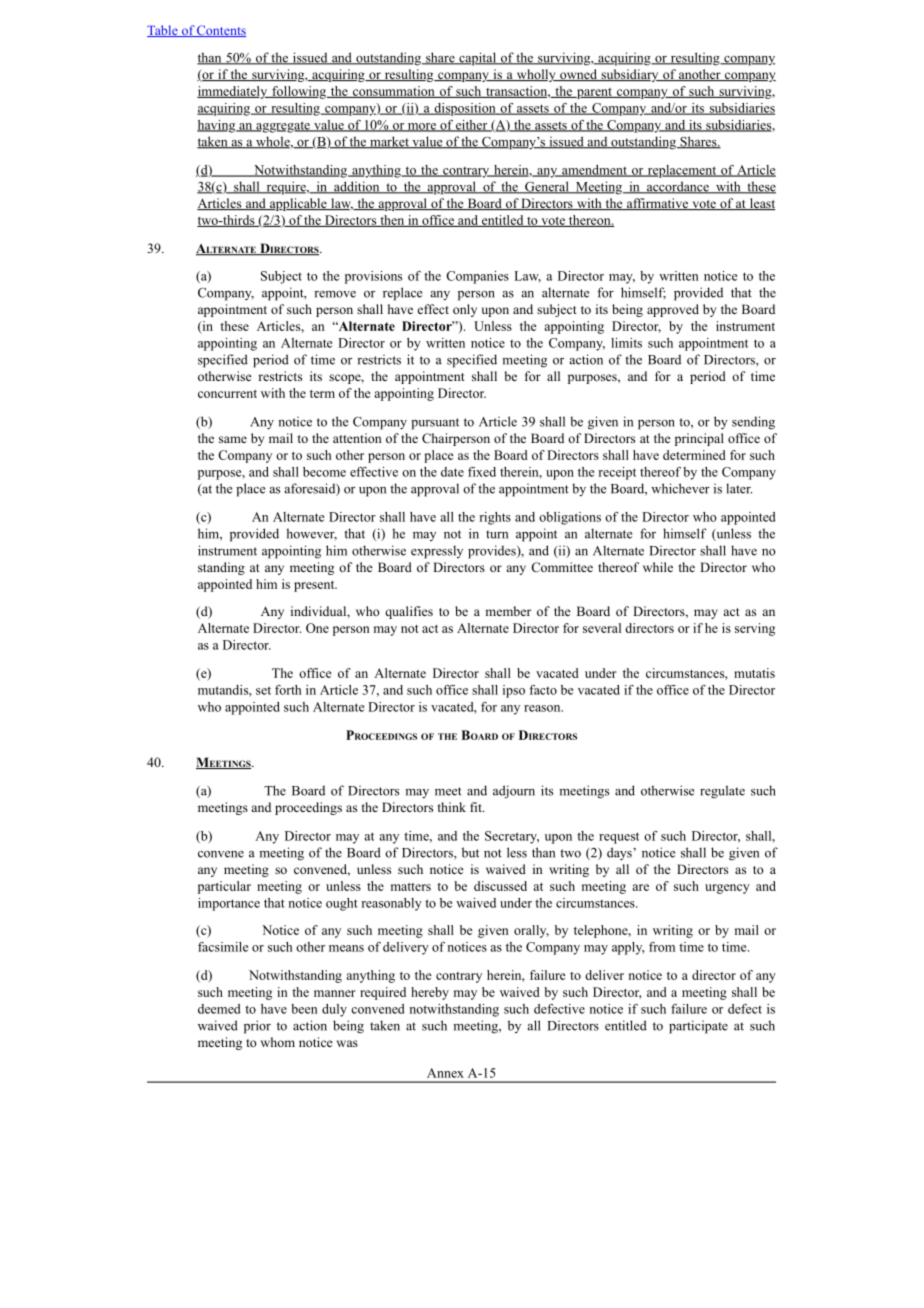 This screenshot has height=1308, width=924. I want to click on expressly, so click(437, 552).
